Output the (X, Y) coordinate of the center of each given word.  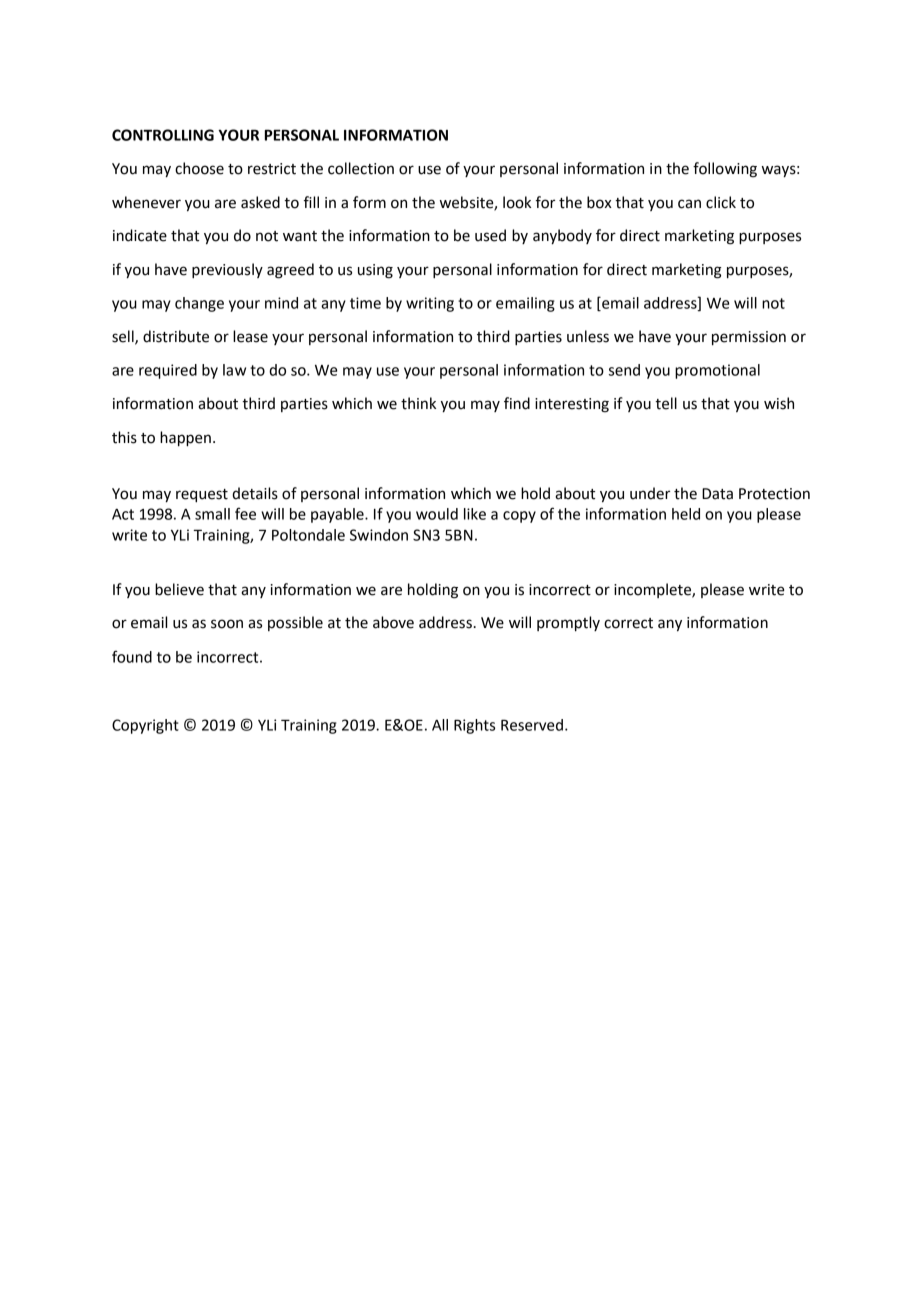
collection (361, 168)
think (418, 403)
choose (199, 168)
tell (666, 403)
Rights (474, 726)
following (725, 170)
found (132, 656)
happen (185, 439)
